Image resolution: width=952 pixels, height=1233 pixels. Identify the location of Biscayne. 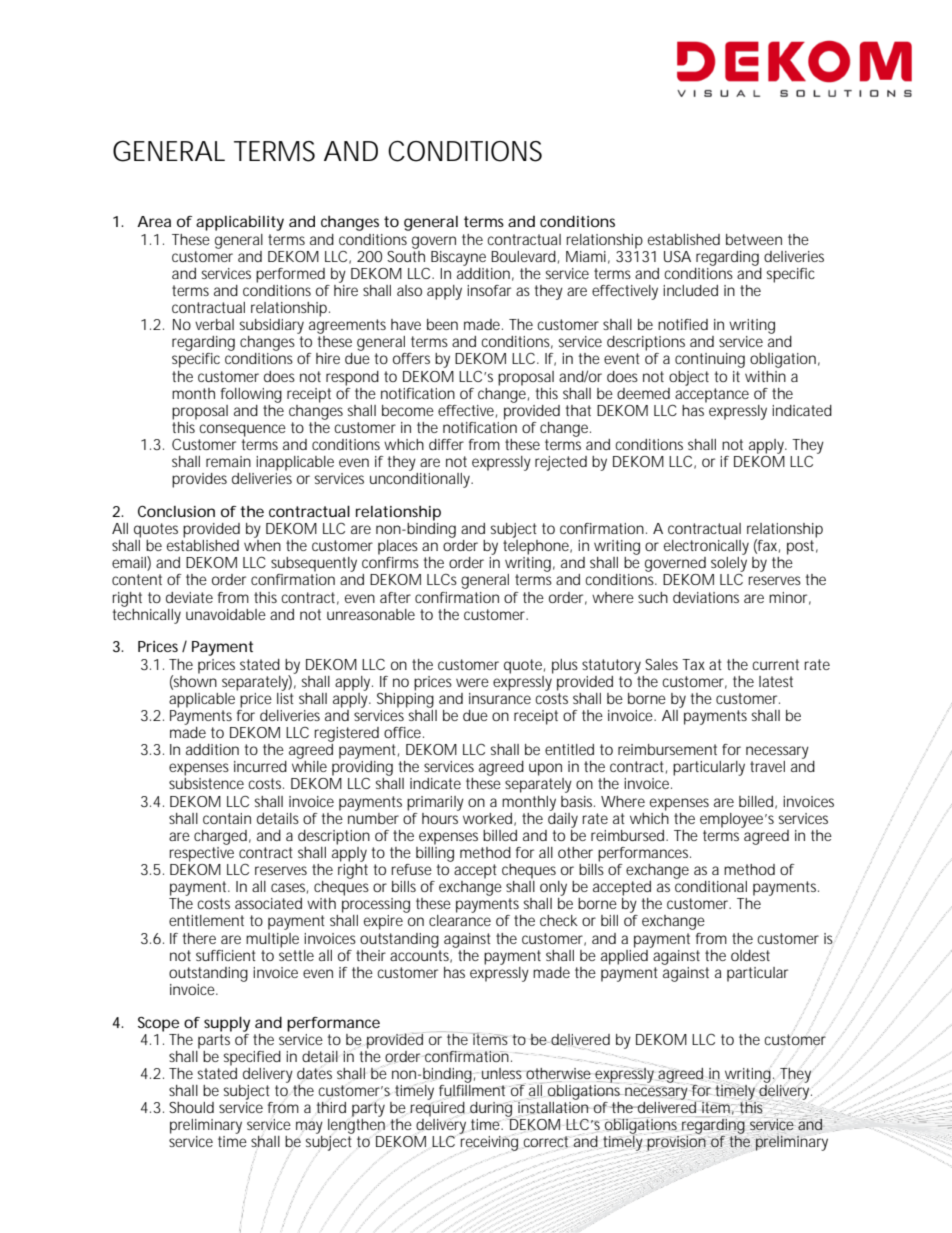
(458, 258).
